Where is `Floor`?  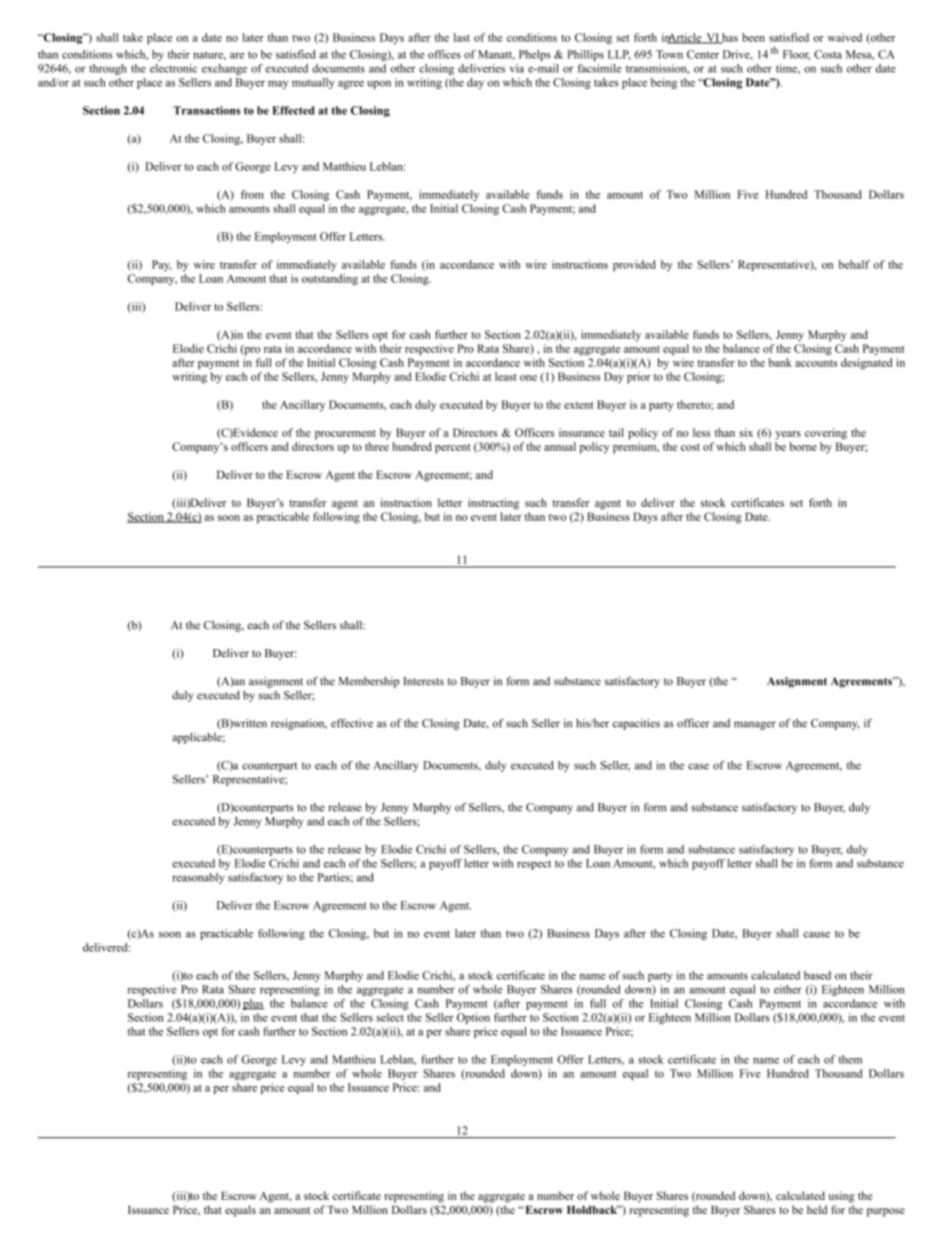
Floor is located at coordinates (796, 55).
